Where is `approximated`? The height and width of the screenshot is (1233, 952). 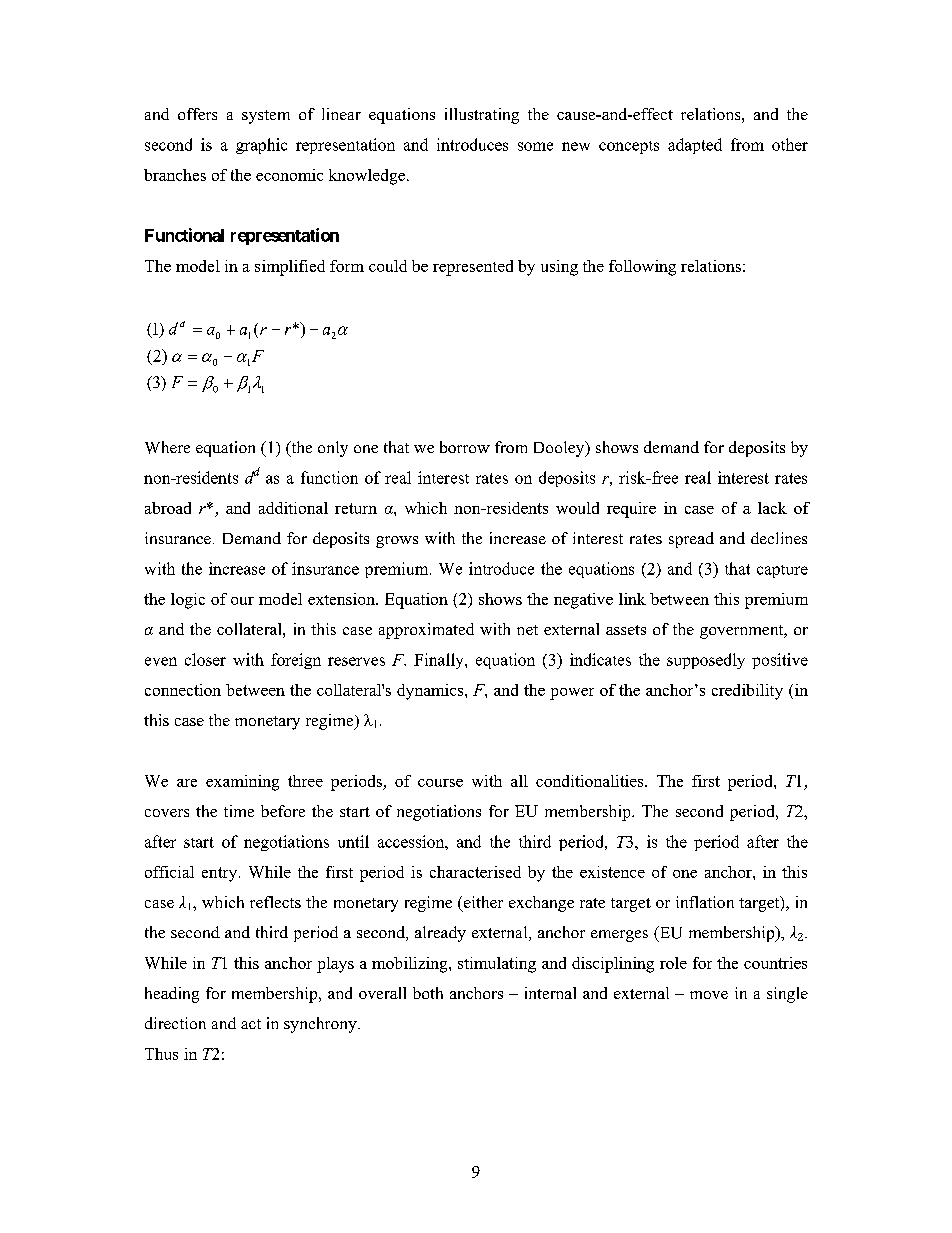
approximated is located at coordinates (426, 631).
